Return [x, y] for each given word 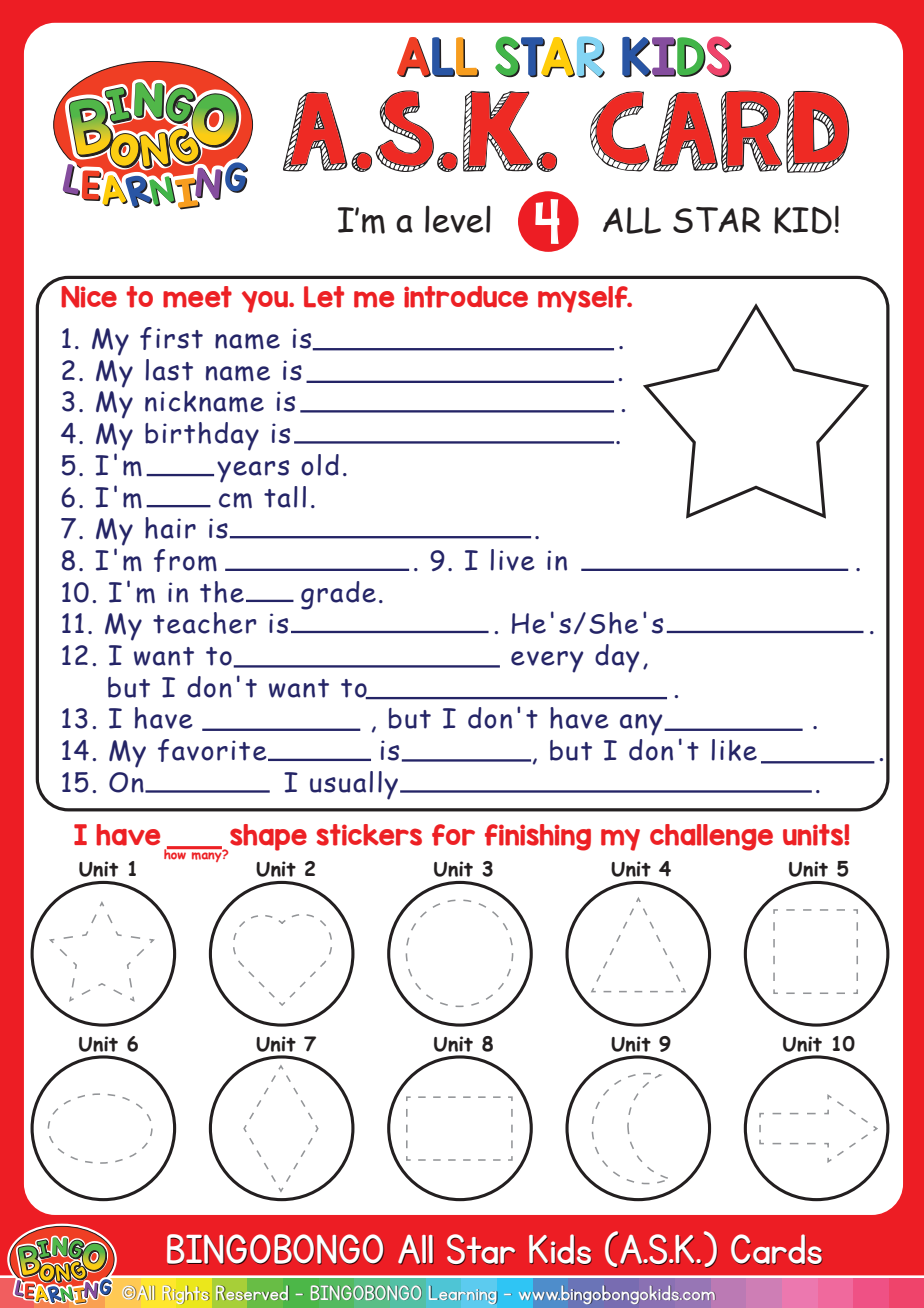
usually [355, 785]
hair [170, 528]
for [453, 835]
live [513, 560]
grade [338, 595]
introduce [466, 297]
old [320, 465]
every [547, 662]
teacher [205, 623]
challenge [711, 837]
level [458, 219]
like [734, 750]
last [169, 370]
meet [197, 297]
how [176, 853]
